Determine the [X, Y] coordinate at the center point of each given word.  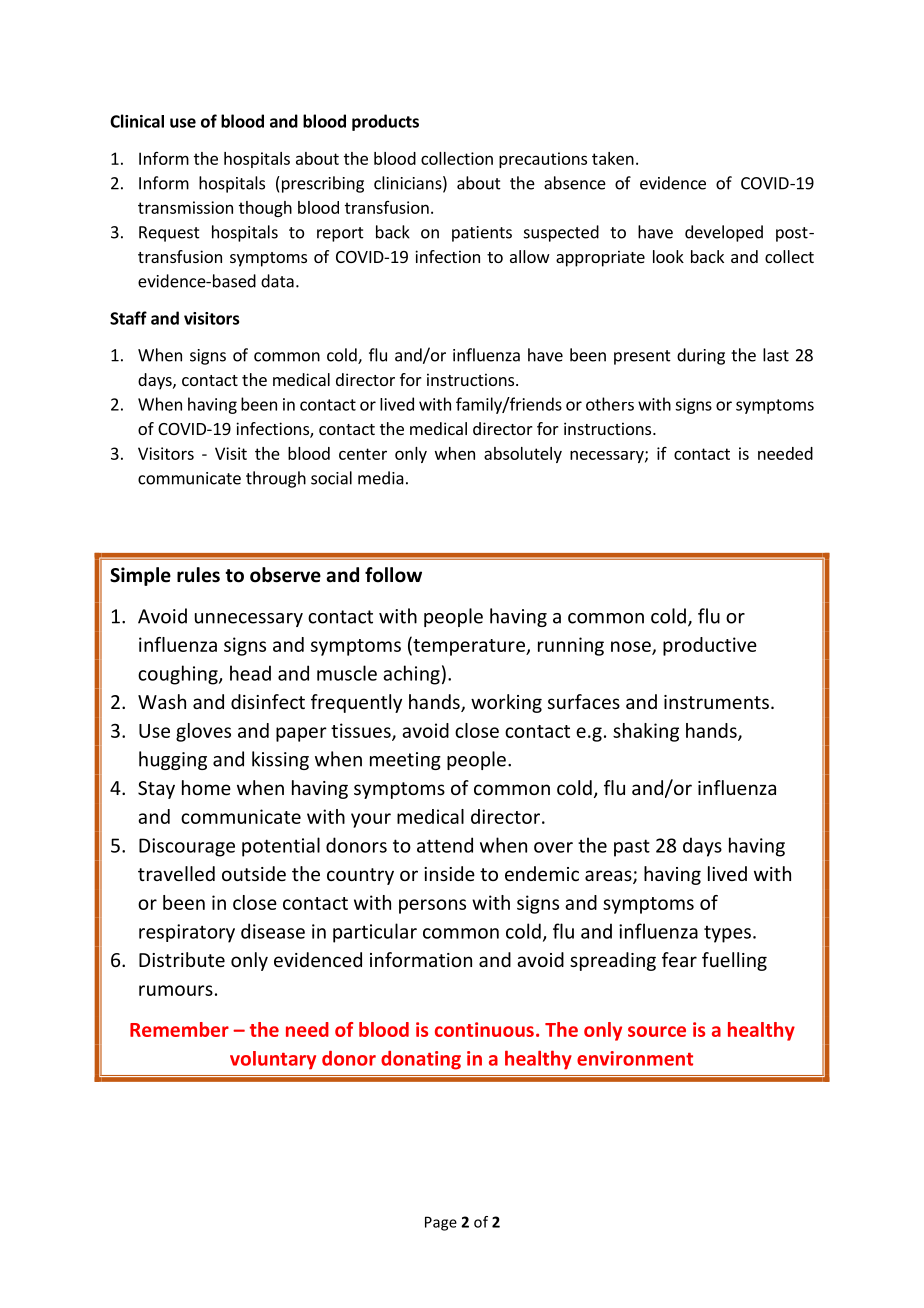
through [276, 479]
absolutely [523, 455]
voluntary [273, 1060]
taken [613, 158]
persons [432, 906]
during [701, 356]
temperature [469, 646]
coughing [179, 675]
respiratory [187, 933]
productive [710, 646]
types [727, 934]
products [385, 122]
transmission [185, 207]
